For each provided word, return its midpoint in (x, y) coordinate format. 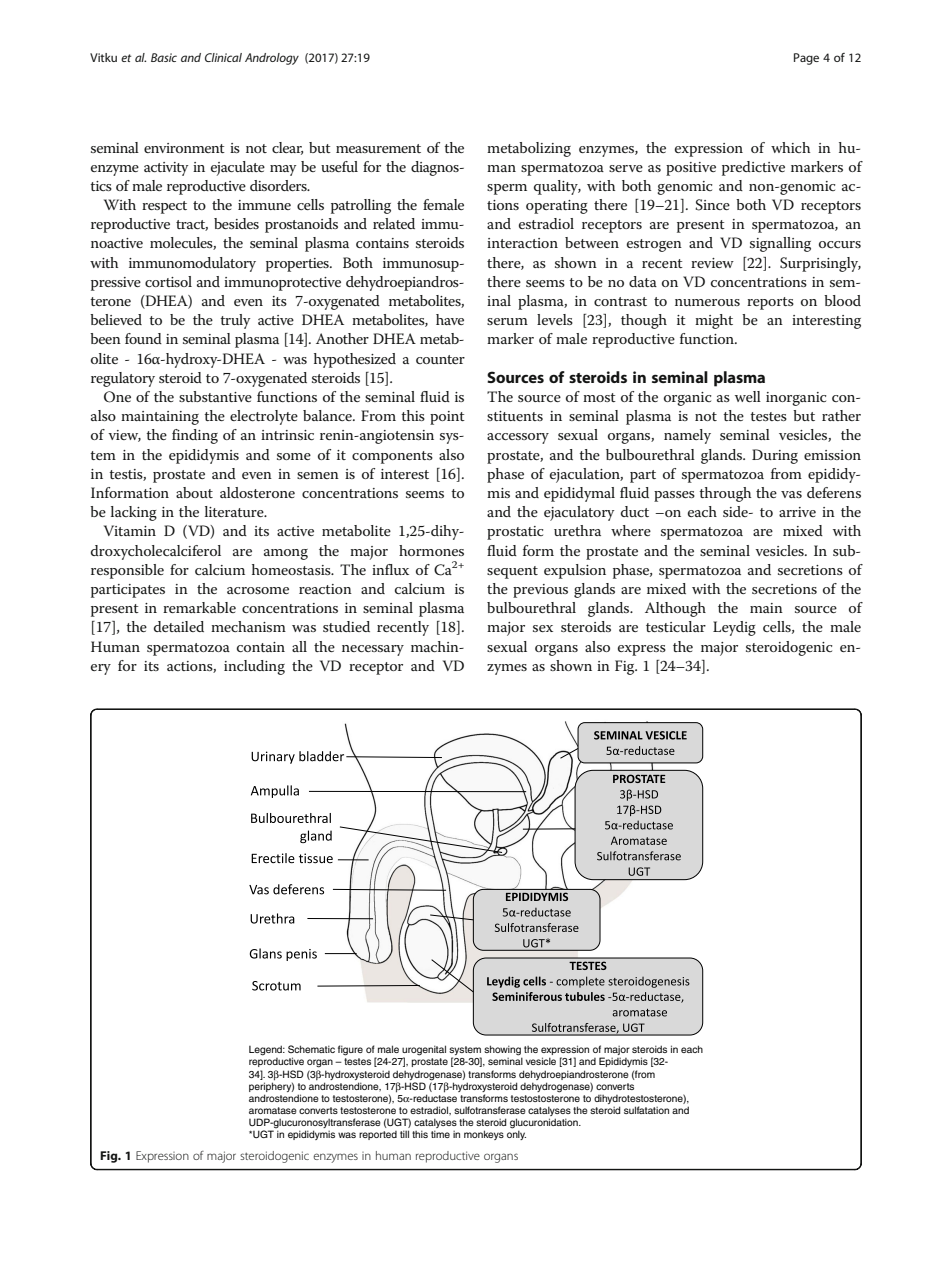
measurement (378, 148)
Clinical (223, 57)
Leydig (734, 628)
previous (540, 591)
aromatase (273, 1110)
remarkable (199, 607)
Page (806, 59)
